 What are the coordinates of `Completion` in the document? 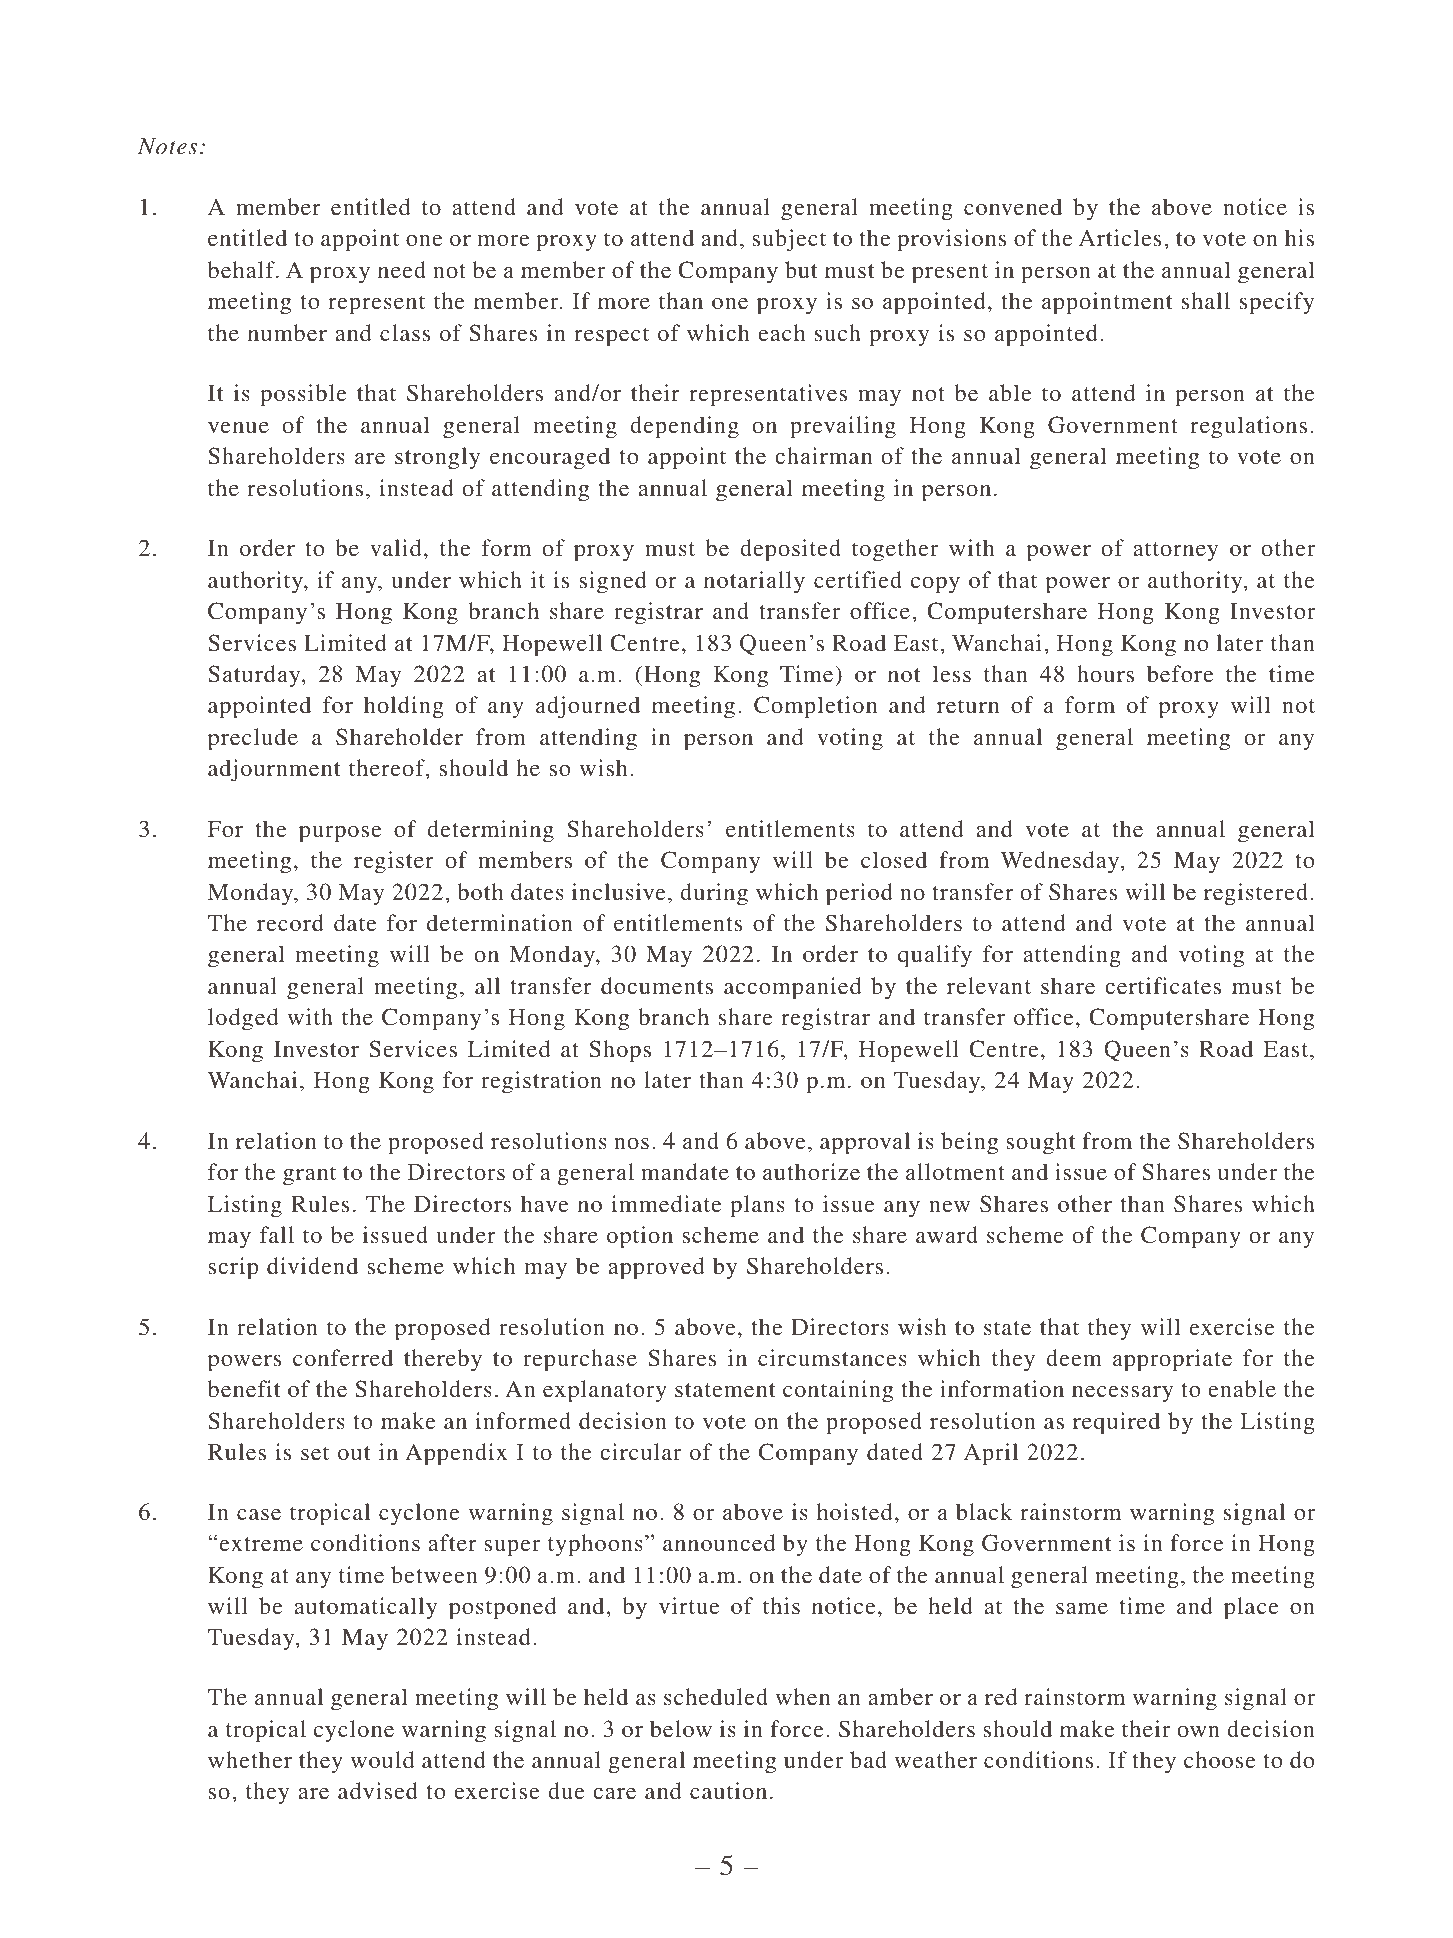 It's located at (815, 707).
